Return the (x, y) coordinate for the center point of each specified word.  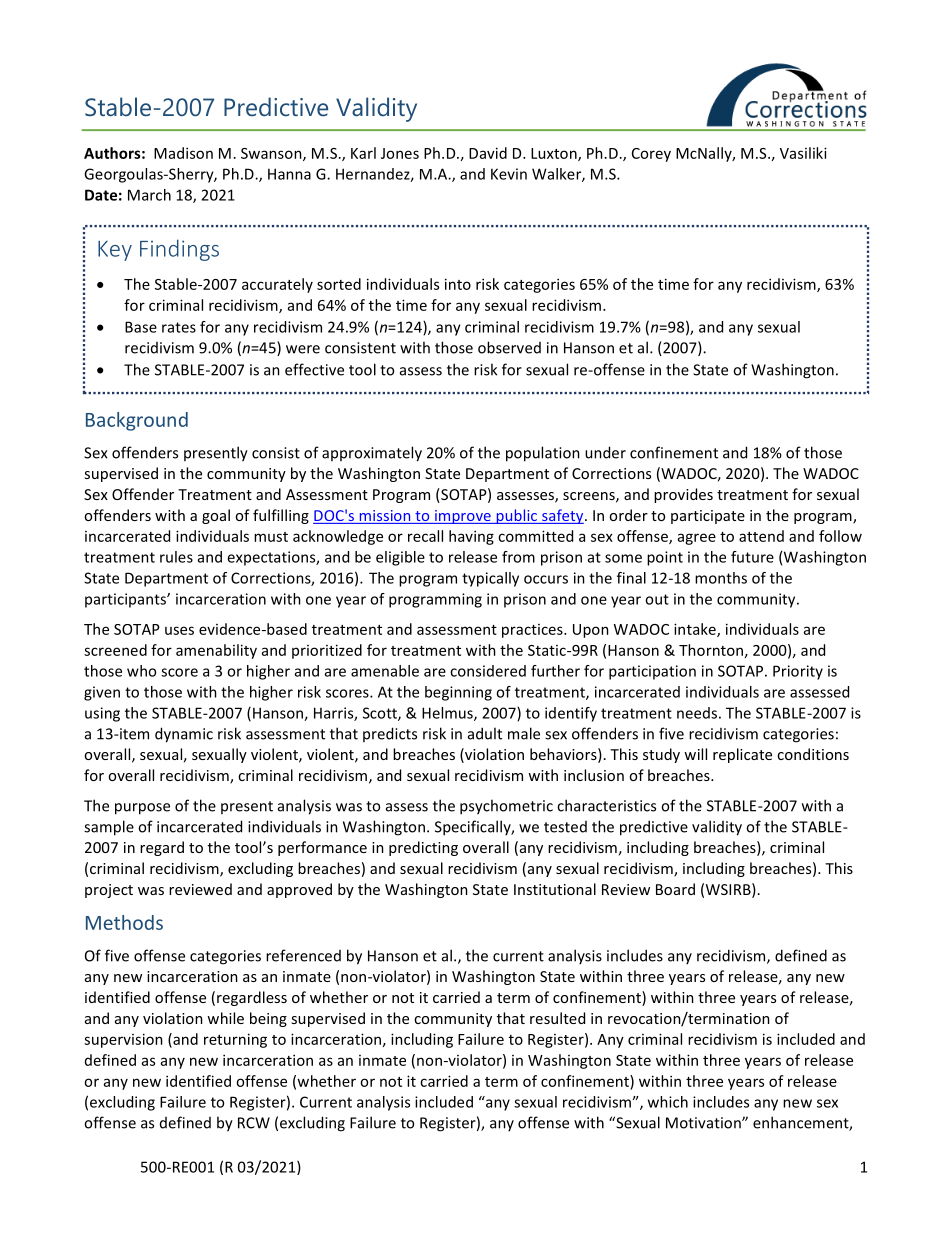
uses (179, 630)
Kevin (509, 174)
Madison (183, 153)
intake (696, 630)
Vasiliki (803, 153)
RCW (254, 1123)
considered (488, 671)
